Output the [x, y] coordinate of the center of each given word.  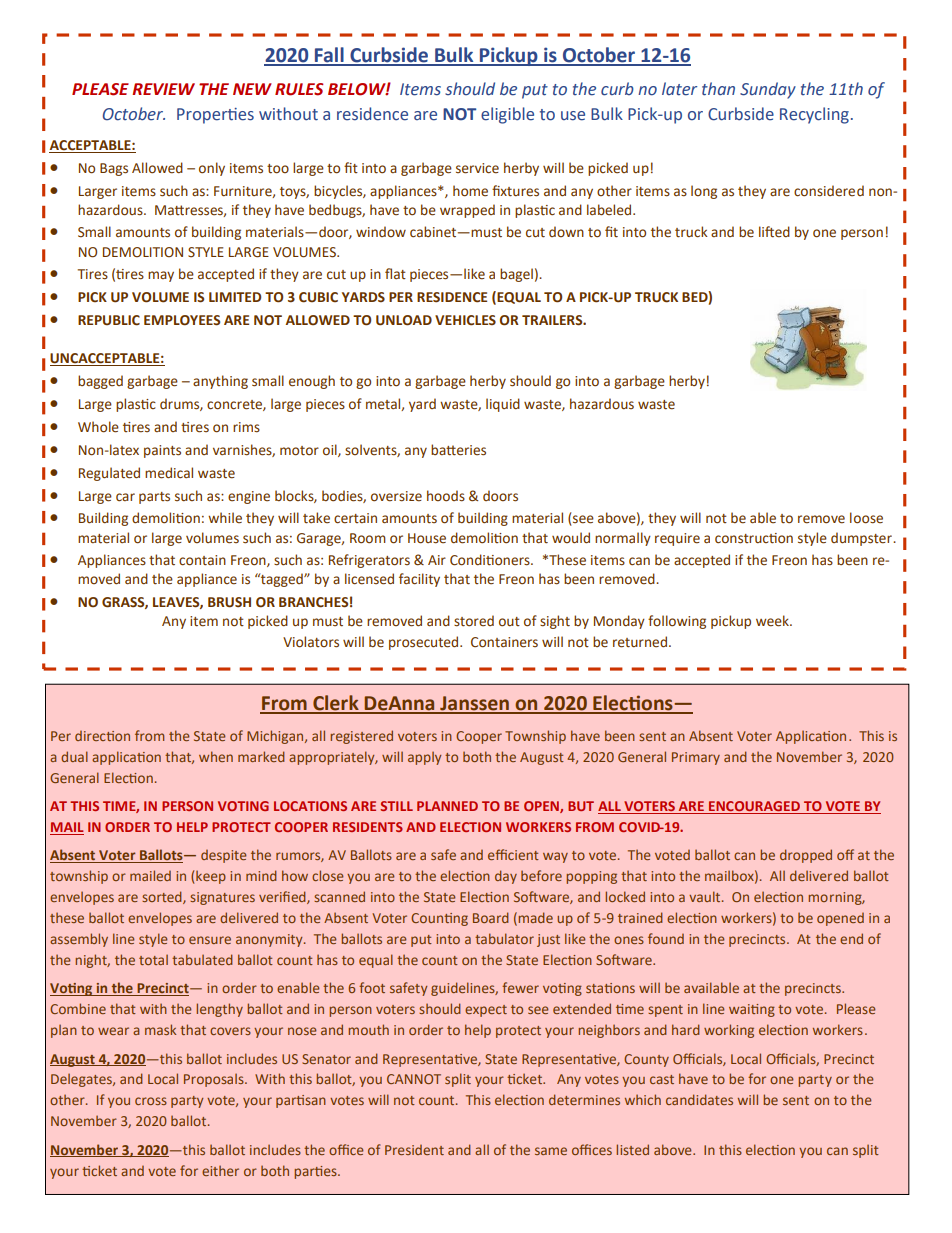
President [414, 1150]
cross [151, 1101]
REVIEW [163, 89]
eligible [507, 115]
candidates [699, 1099]
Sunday [768, 90]
